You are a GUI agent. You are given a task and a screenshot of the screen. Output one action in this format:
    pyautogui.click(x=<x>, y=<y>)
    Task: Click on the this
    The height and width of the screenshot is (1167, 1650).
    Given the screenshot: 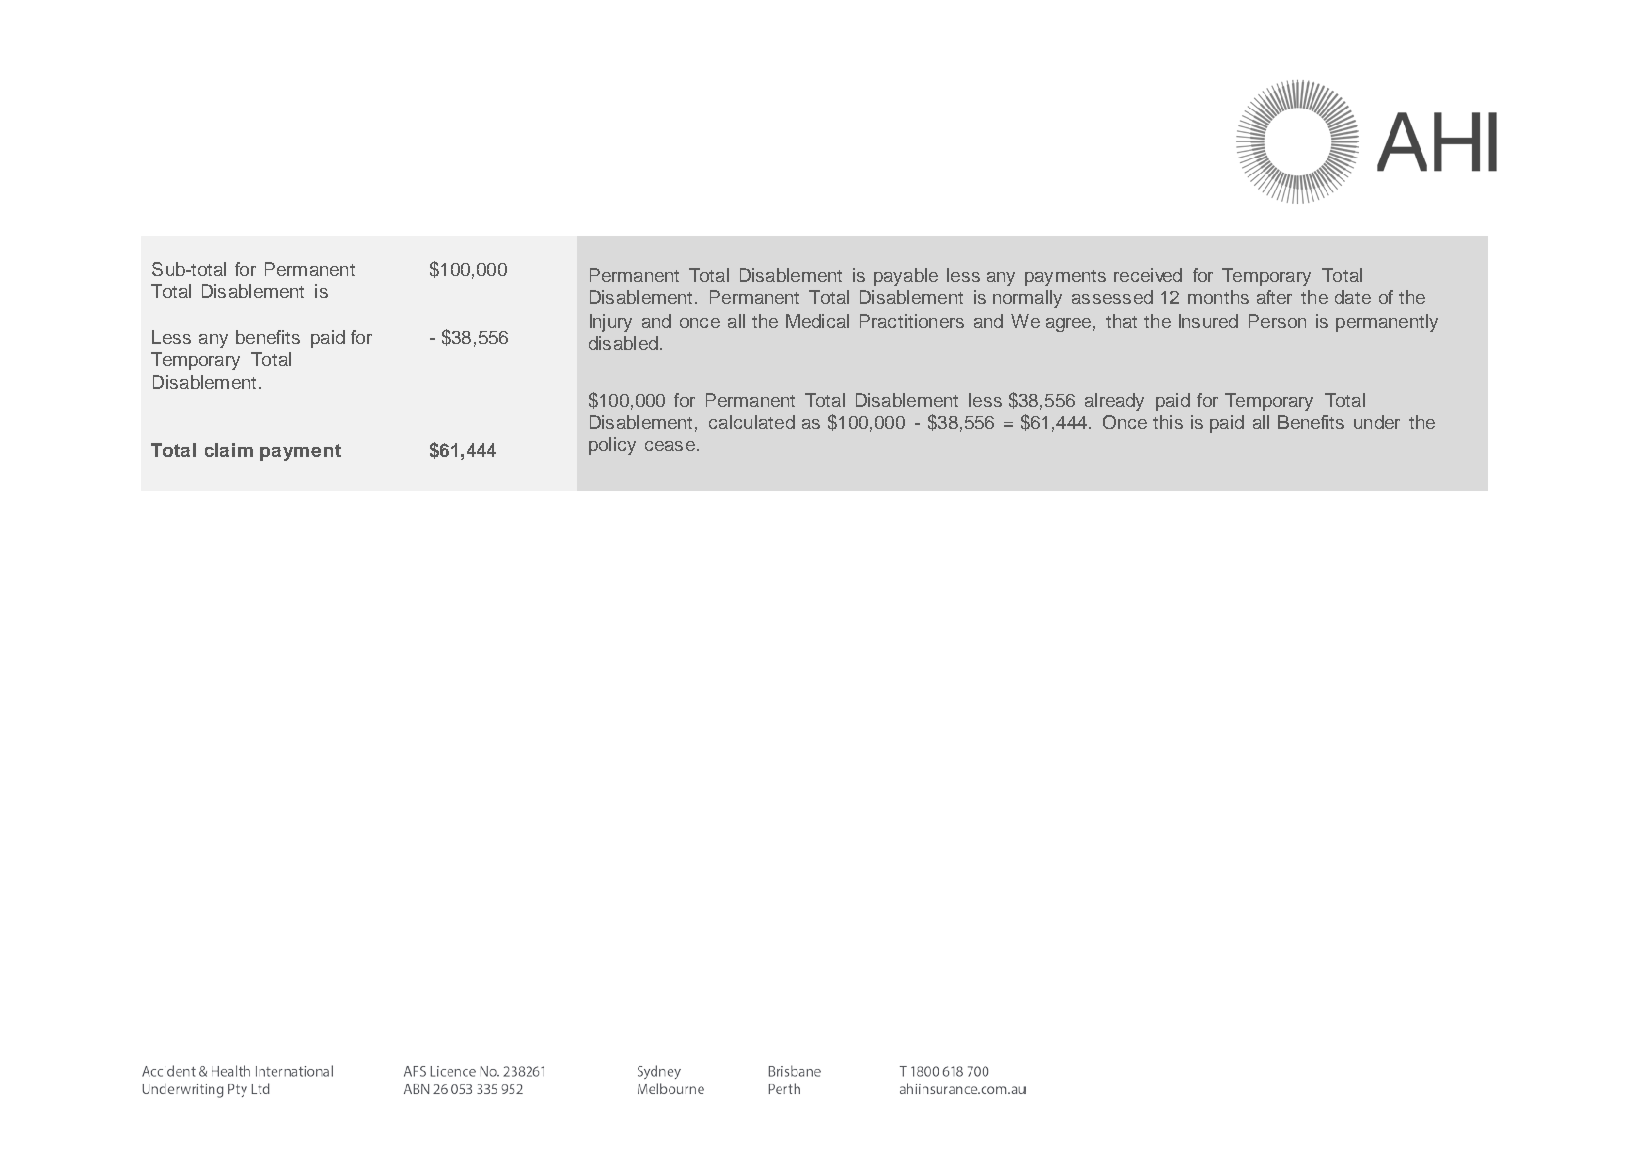 What is the action you would take?
    pyautogui.click(x=1168, y=422)
